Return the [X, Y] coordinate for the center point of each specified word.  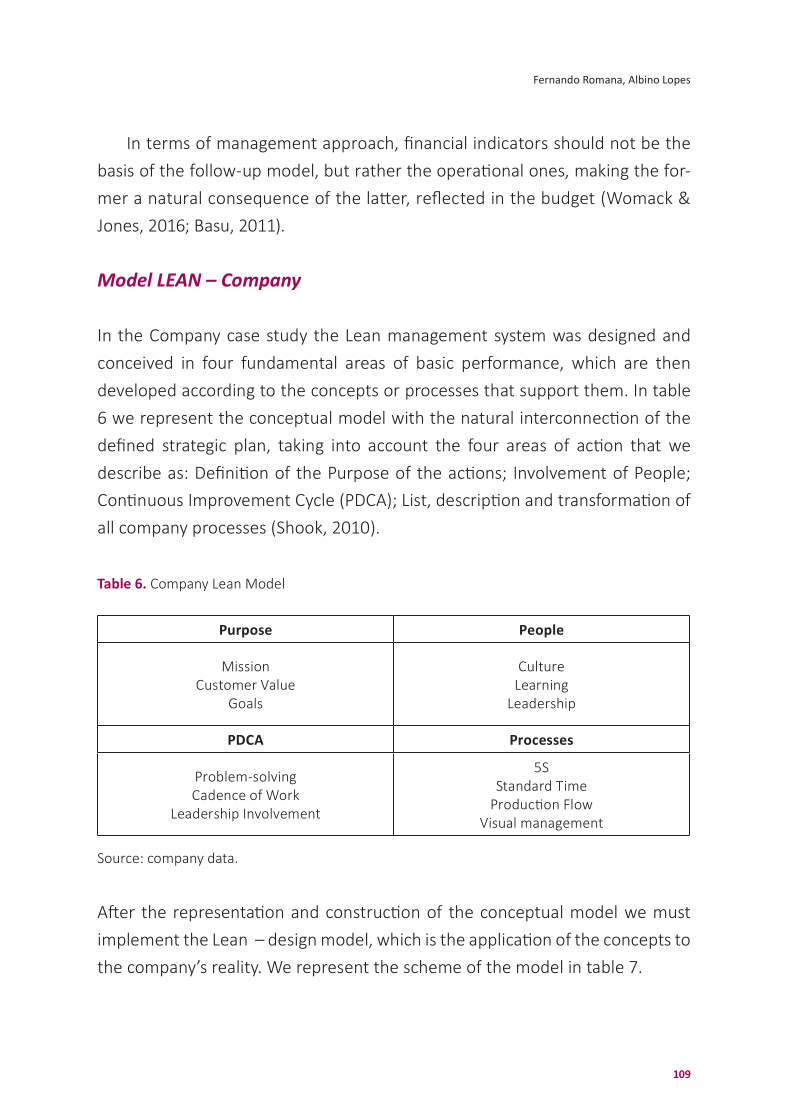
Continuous [140, 500]
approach [358, 144]
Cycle [315, 501]
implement [138, 940]
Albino [643, 79]
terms [168, 143]
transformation [614, 499]
